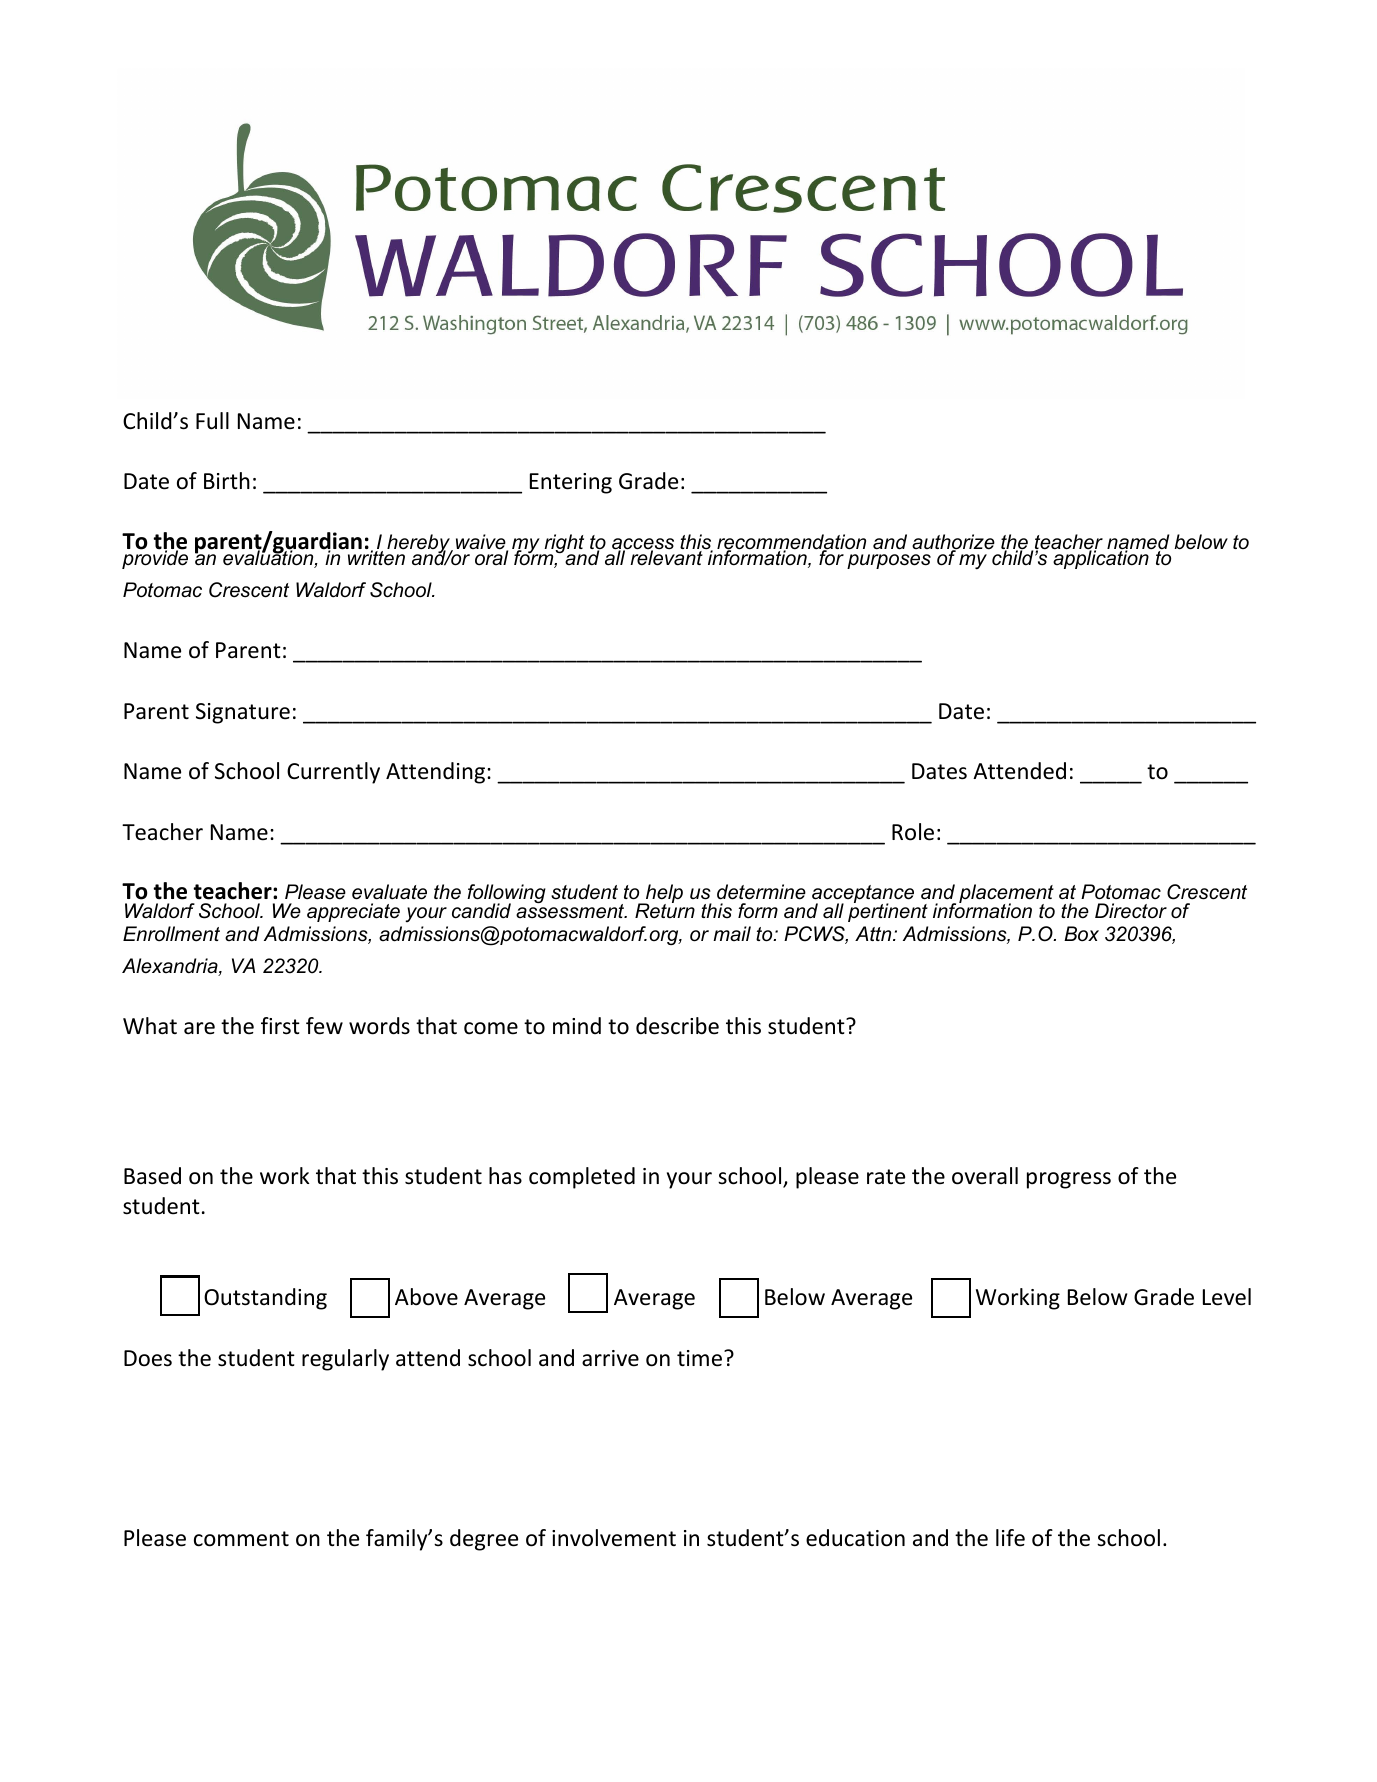 This screenshot has height=1782, width=1377. Describe the element at coordinates (614, 1538) in the screenshot. I see `involvement` at that location.
